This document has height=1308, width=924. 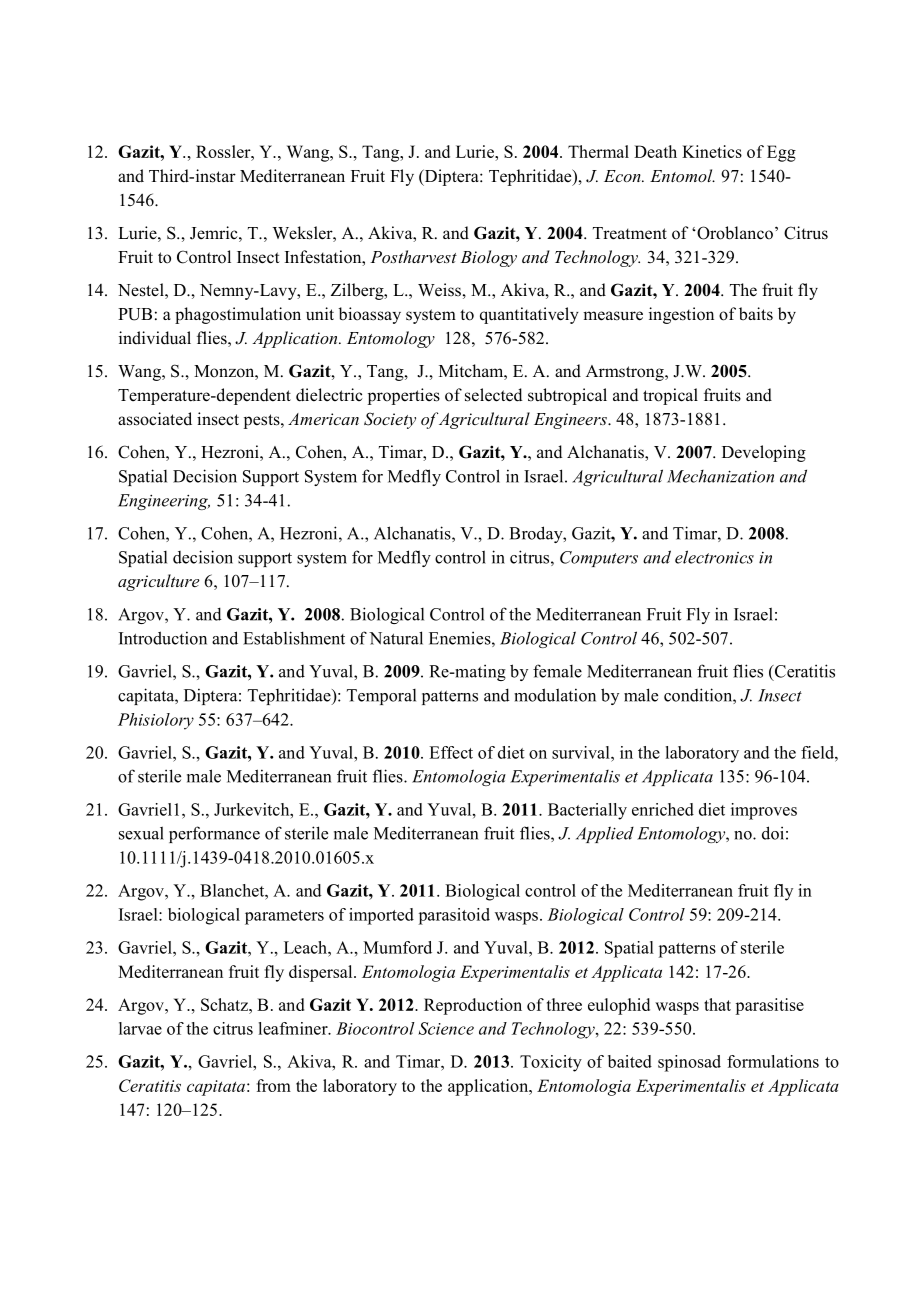 I want to click on enriched, so click(x=663, y=809).
